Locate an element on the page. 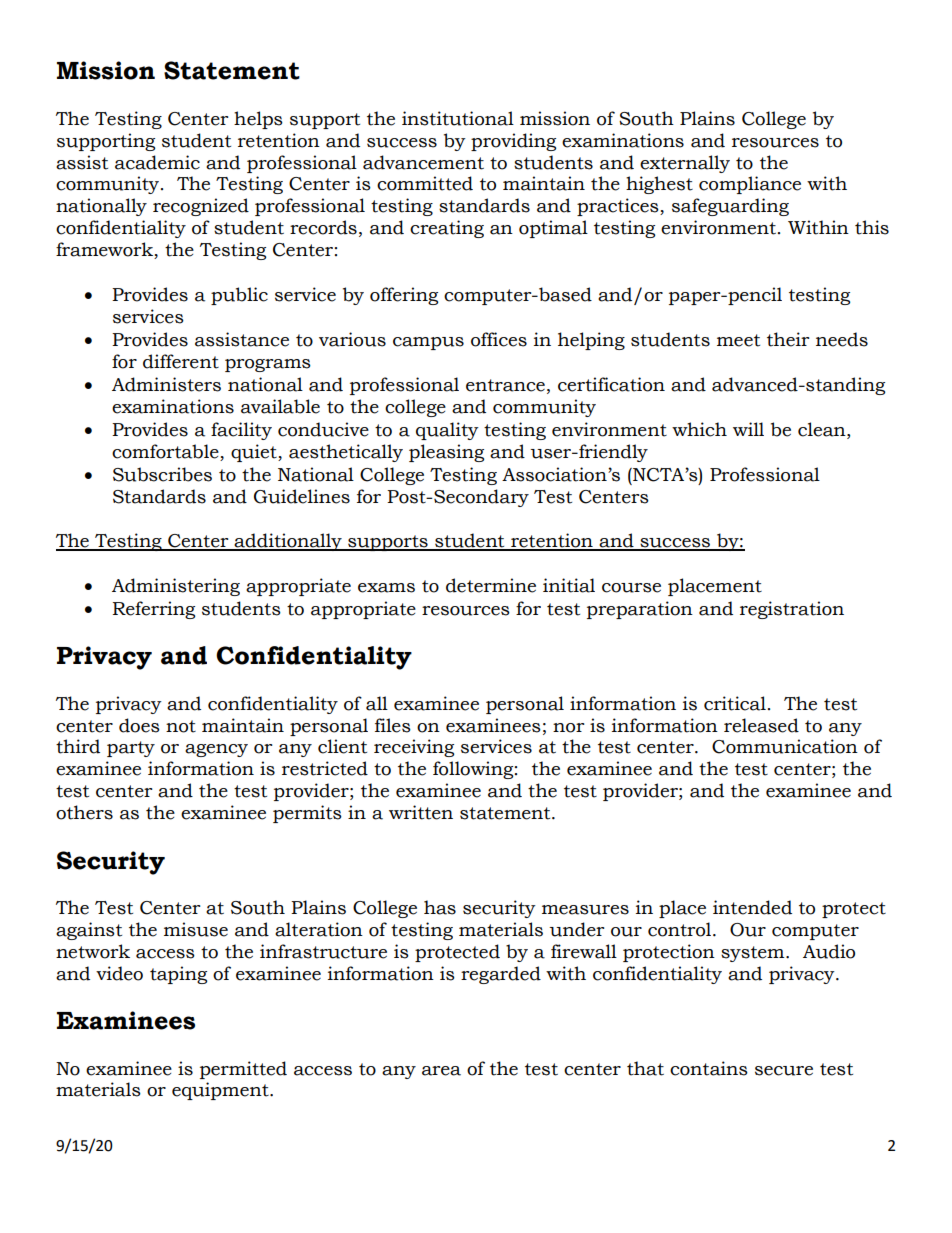 Image resolution: width=952 pixels, height=1233 pixels. pleasing is located at coordinates (446, 453).
